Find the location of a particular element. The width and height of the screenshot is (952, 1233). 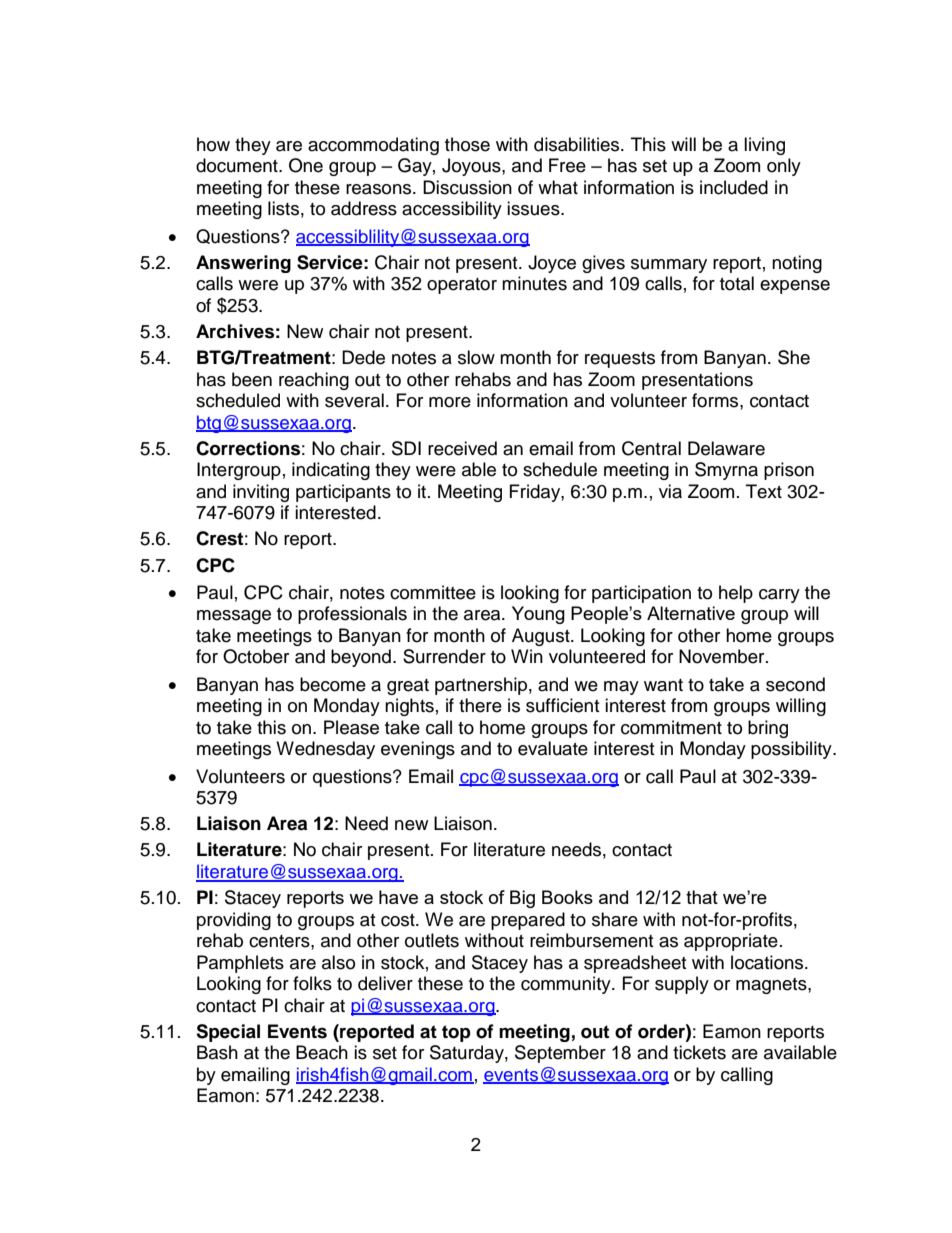

possibility is located at coordinates (792, 750).
